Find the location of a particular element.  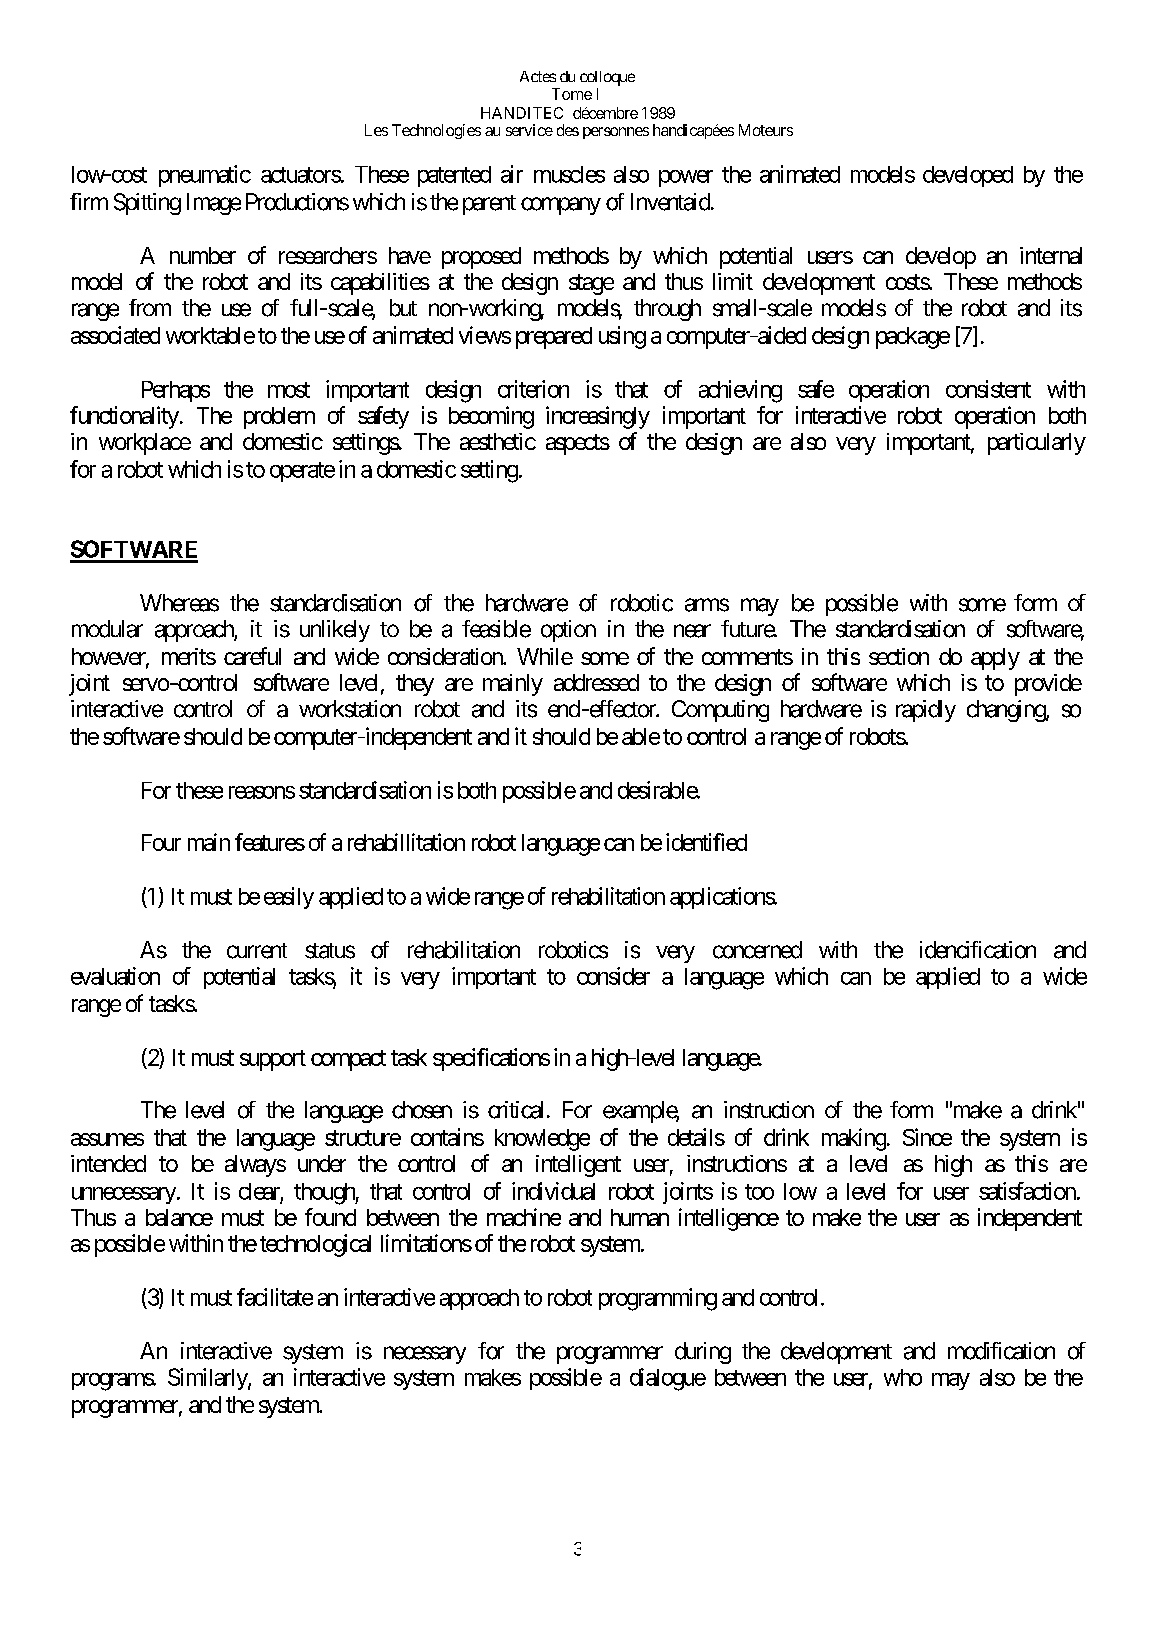

internal is located at coordinates (1051, 255).
